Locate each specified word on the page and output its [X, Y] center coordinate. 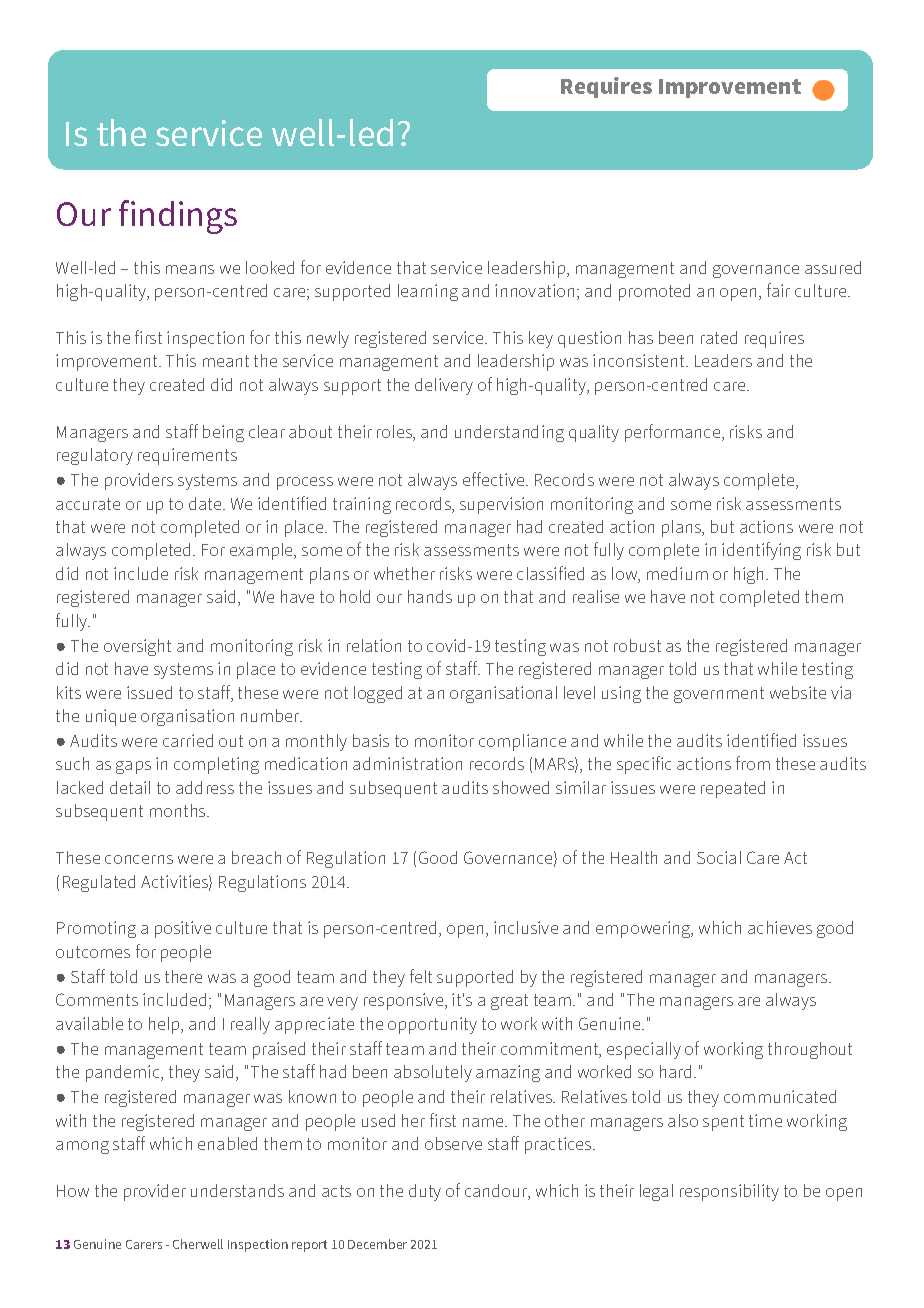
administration [407, 763]
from [753, 763]
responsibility [729, 1192]
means [190, 269]
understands [237, 1190]
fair [778, 290]
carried [188, 740]
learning [428, 292]
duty [425, 1192]
